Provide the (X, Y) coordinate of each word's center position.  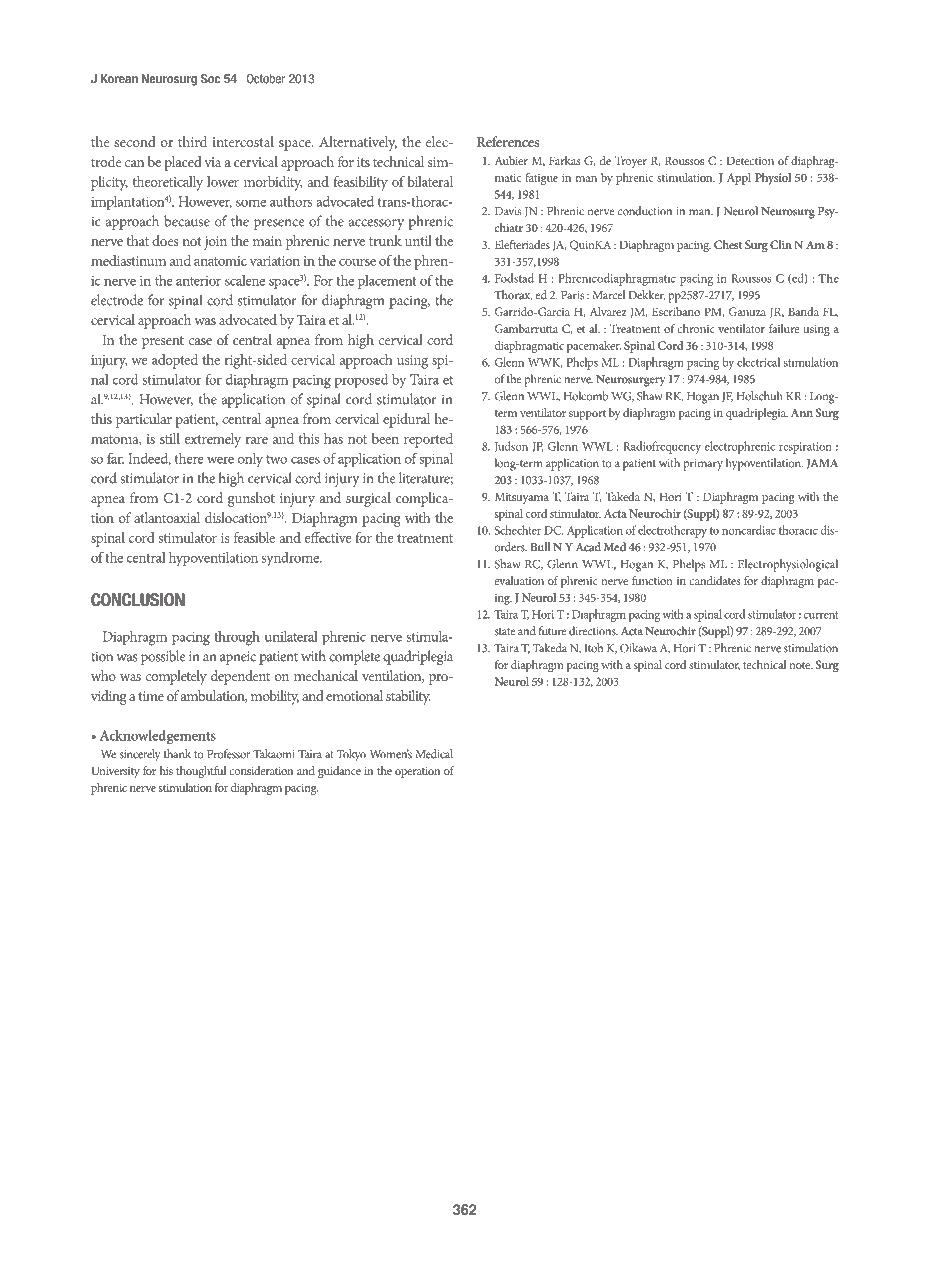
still (170, 438)
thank (177, 754)
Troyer (631, 162)
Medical (434, 754)
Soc (210, 79)
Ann (802, 412)
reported (428, 440)
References (508, 141)
